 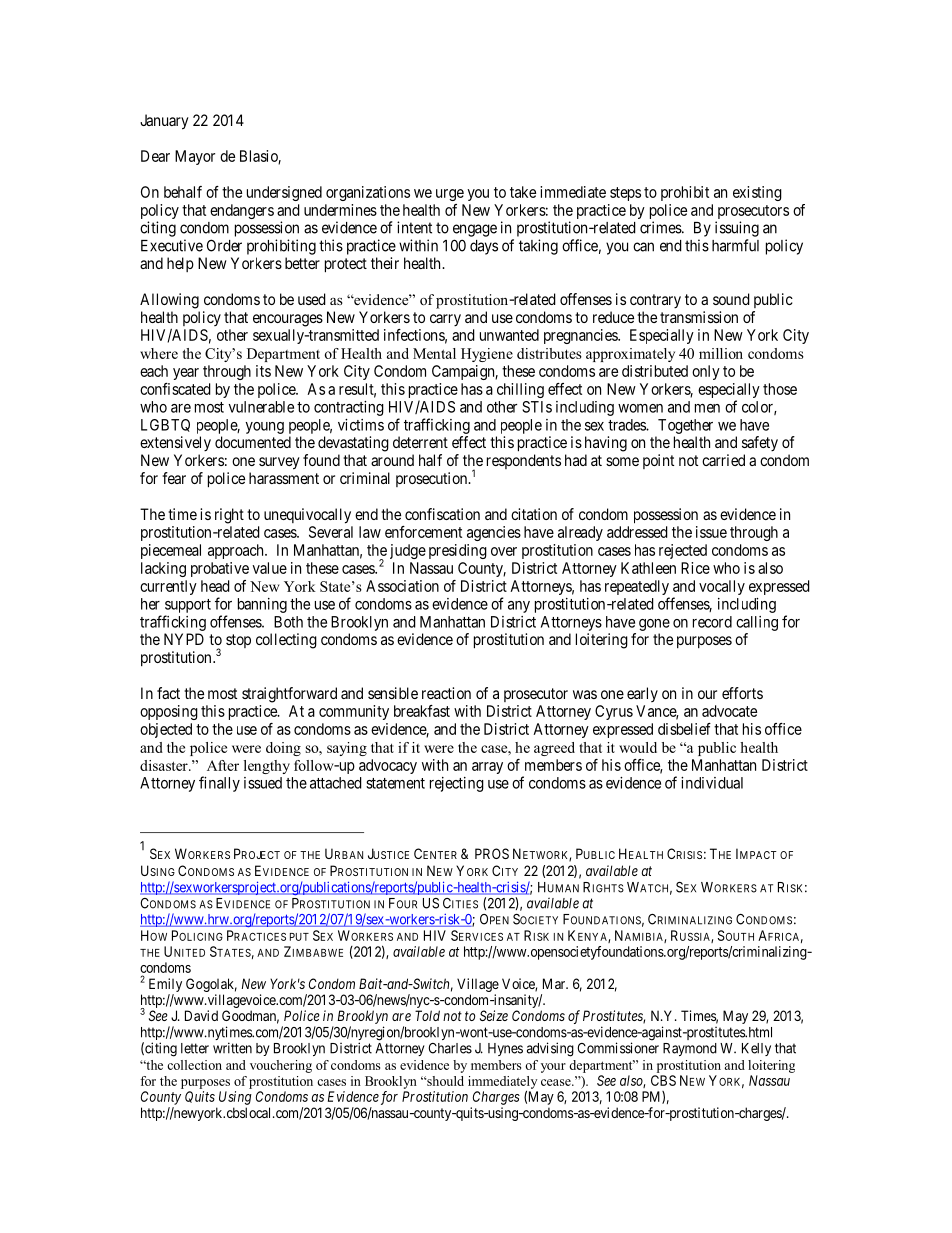 What do you see at coordinates (757, 193) in the screenshot?
I see `existing` at bounding box center [757, 193].
